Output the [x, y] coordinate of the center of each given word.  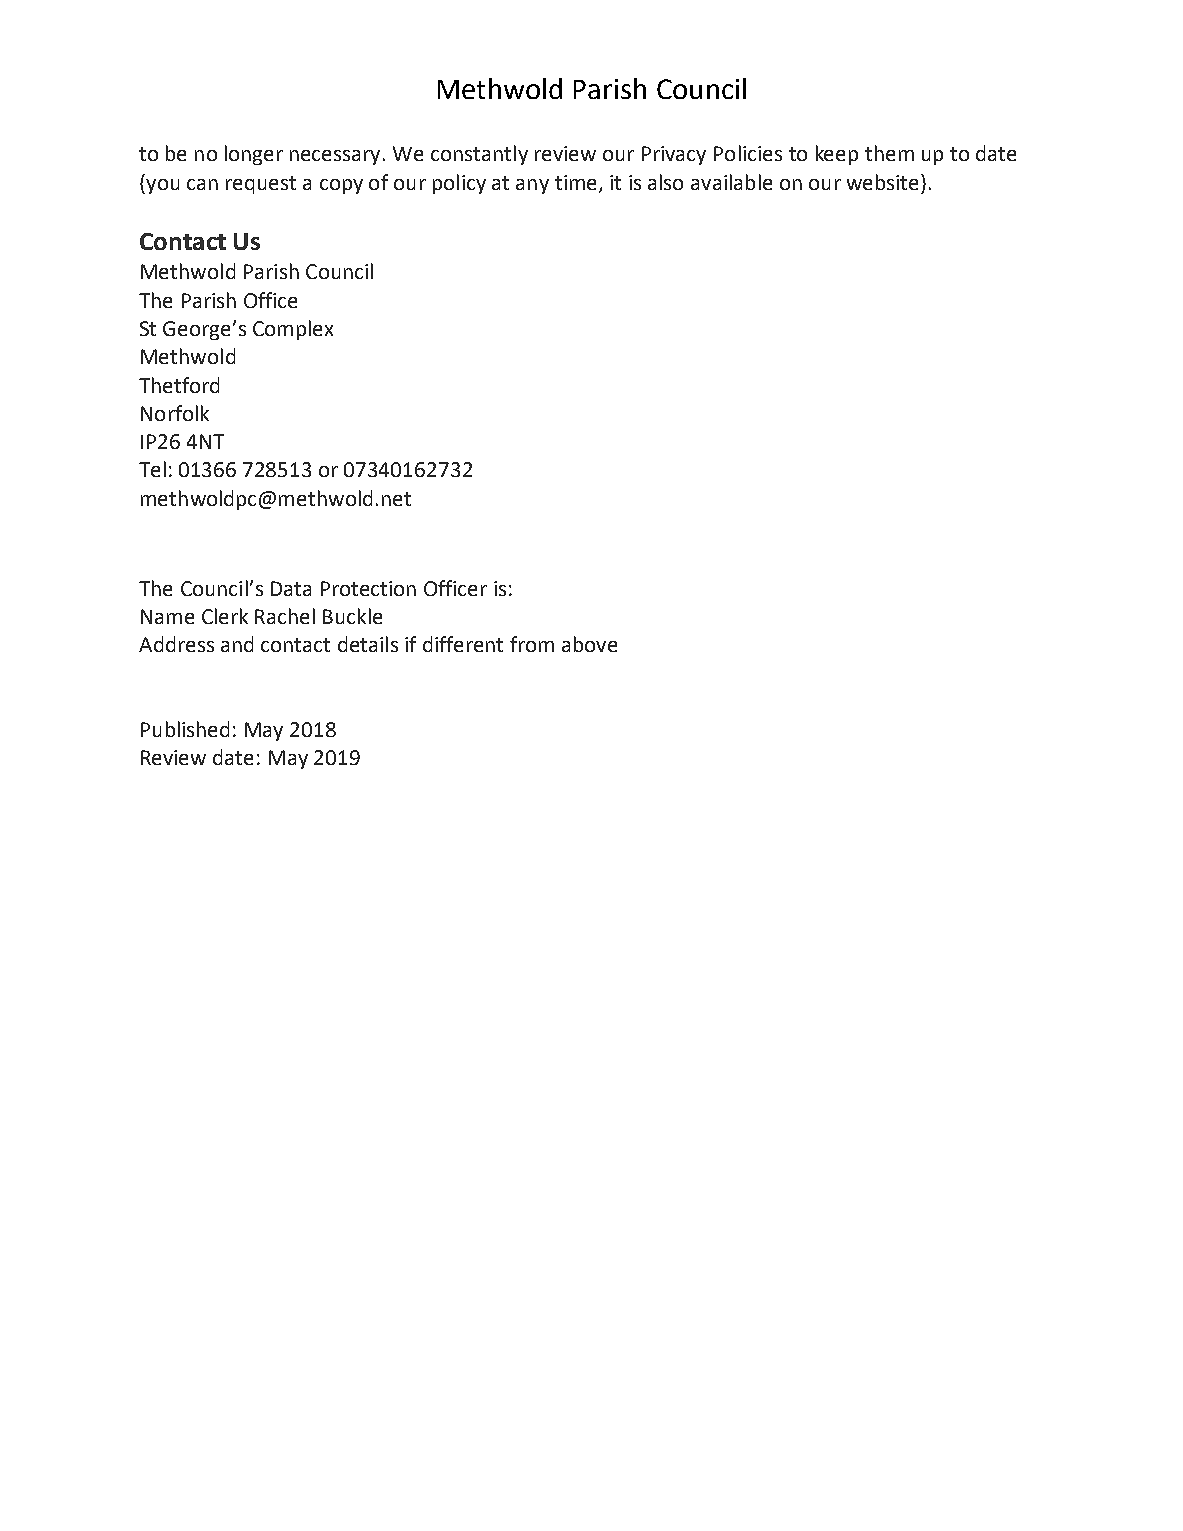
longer [254, 155]
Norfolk [175, 413]
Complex [293, 330]
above [589, 644]
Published [185, 729]
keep [837, 155]
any [532, 186]
